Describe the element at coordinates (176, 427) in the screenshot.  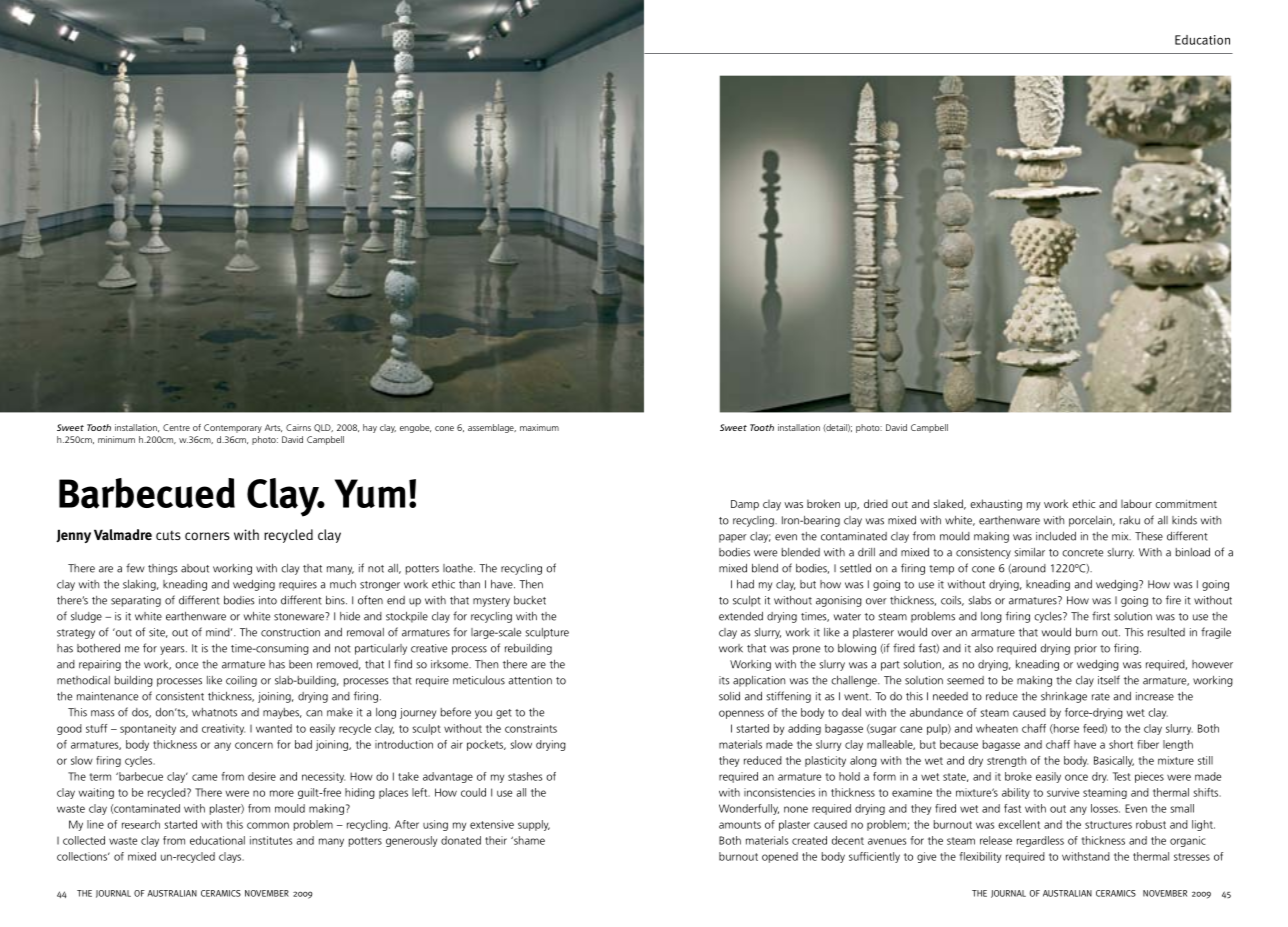
I see `Centre` at that location.
